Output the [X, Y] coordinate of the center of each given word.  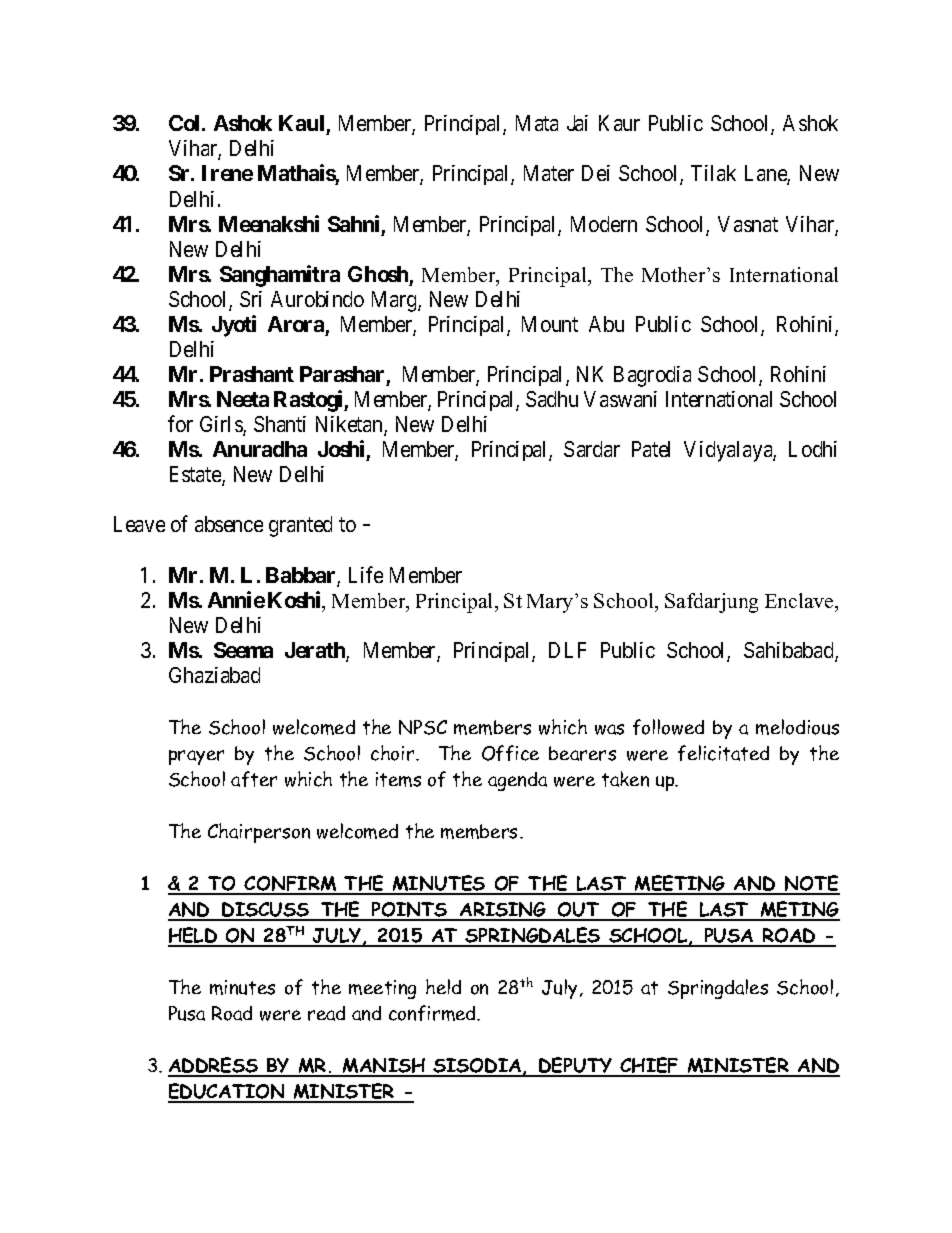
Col [186, 123]
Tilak [713, 173]
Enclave [800, 600]
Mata [537, 123]
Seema [243, 650]
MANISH [384, 1067]
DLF [567, 650]
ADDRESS [214, 1066]
